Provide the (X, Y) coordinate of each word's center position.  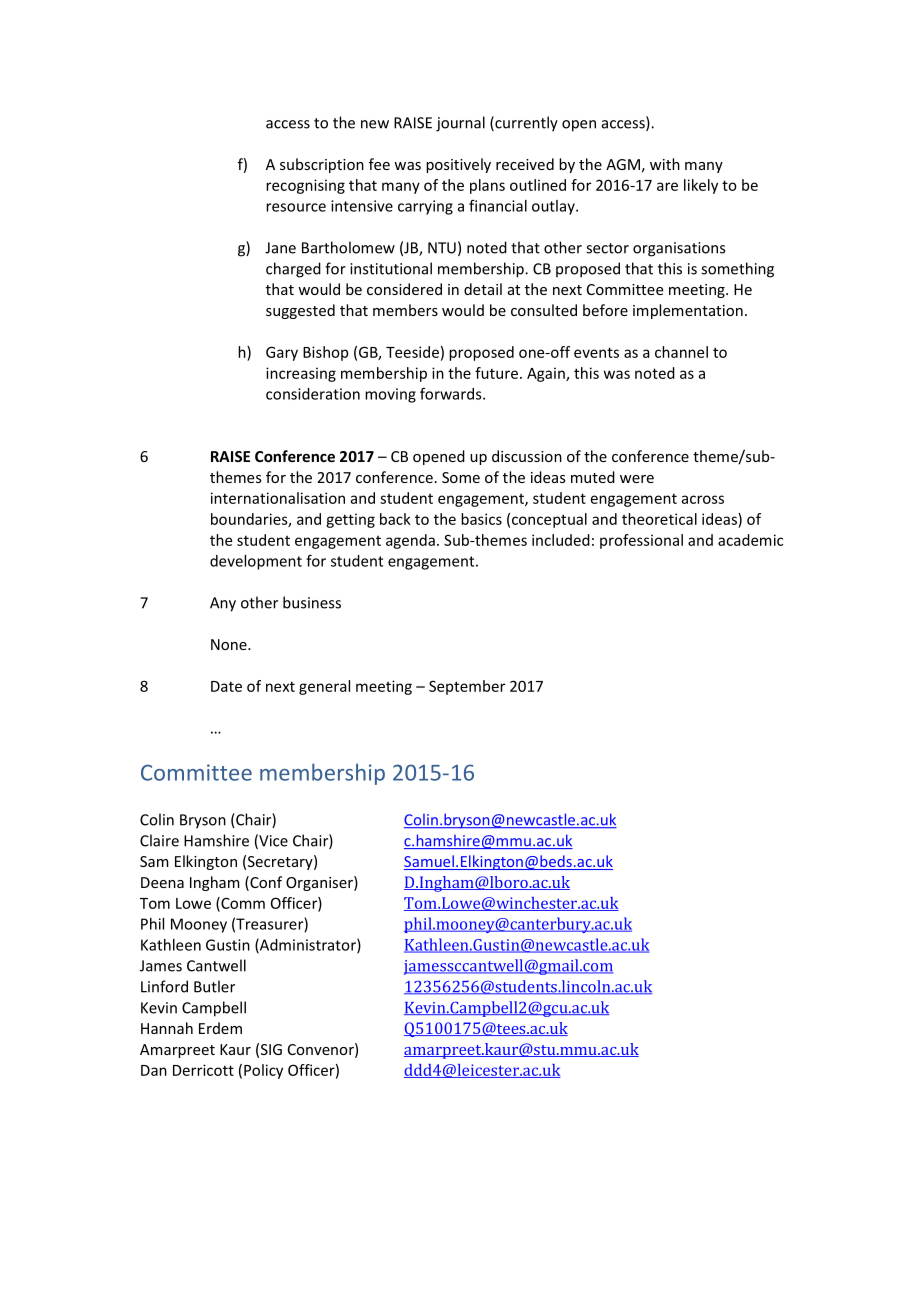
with (665, 164)
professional (641, 541)
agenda (410, 541)
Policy (263, 1071)
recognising (305, 186)
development (256, 562)
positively (458, 165)
